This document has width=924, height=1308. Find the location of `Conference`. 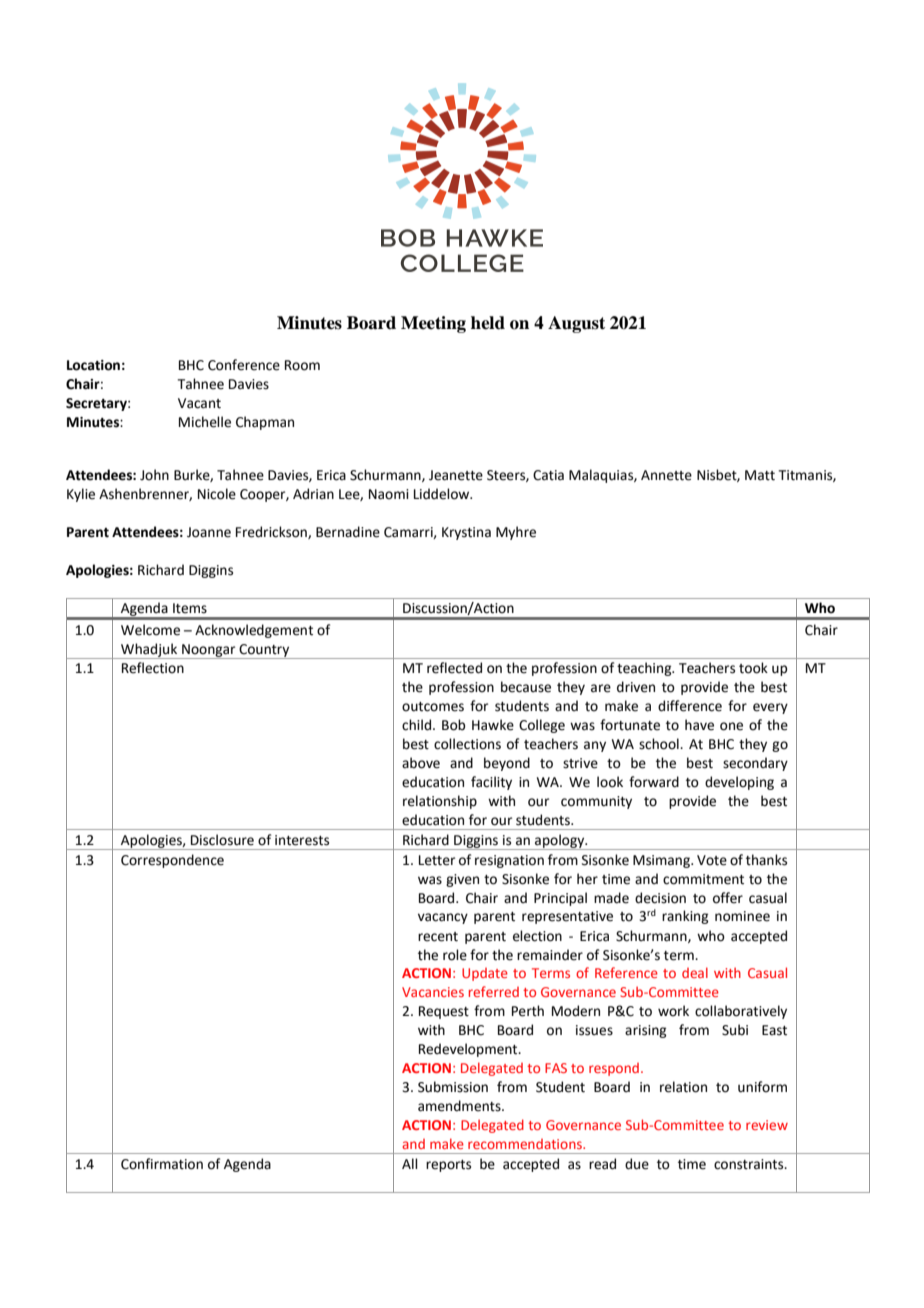

Conference is located at coordinates (244, 365).
